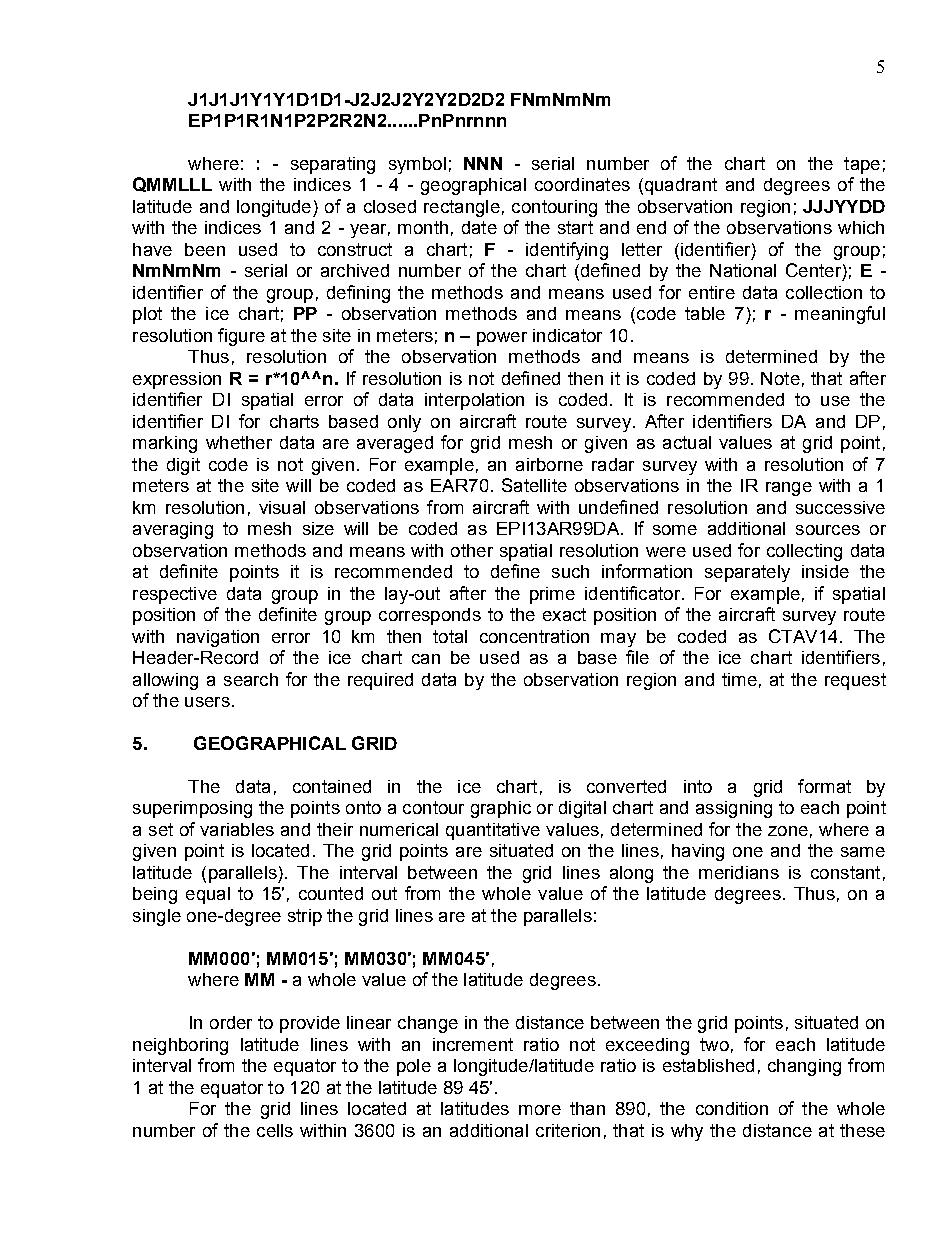  What do you see at coordinates (862, 165) in the image?
I see `tape` at bounding box center [862, 165].
